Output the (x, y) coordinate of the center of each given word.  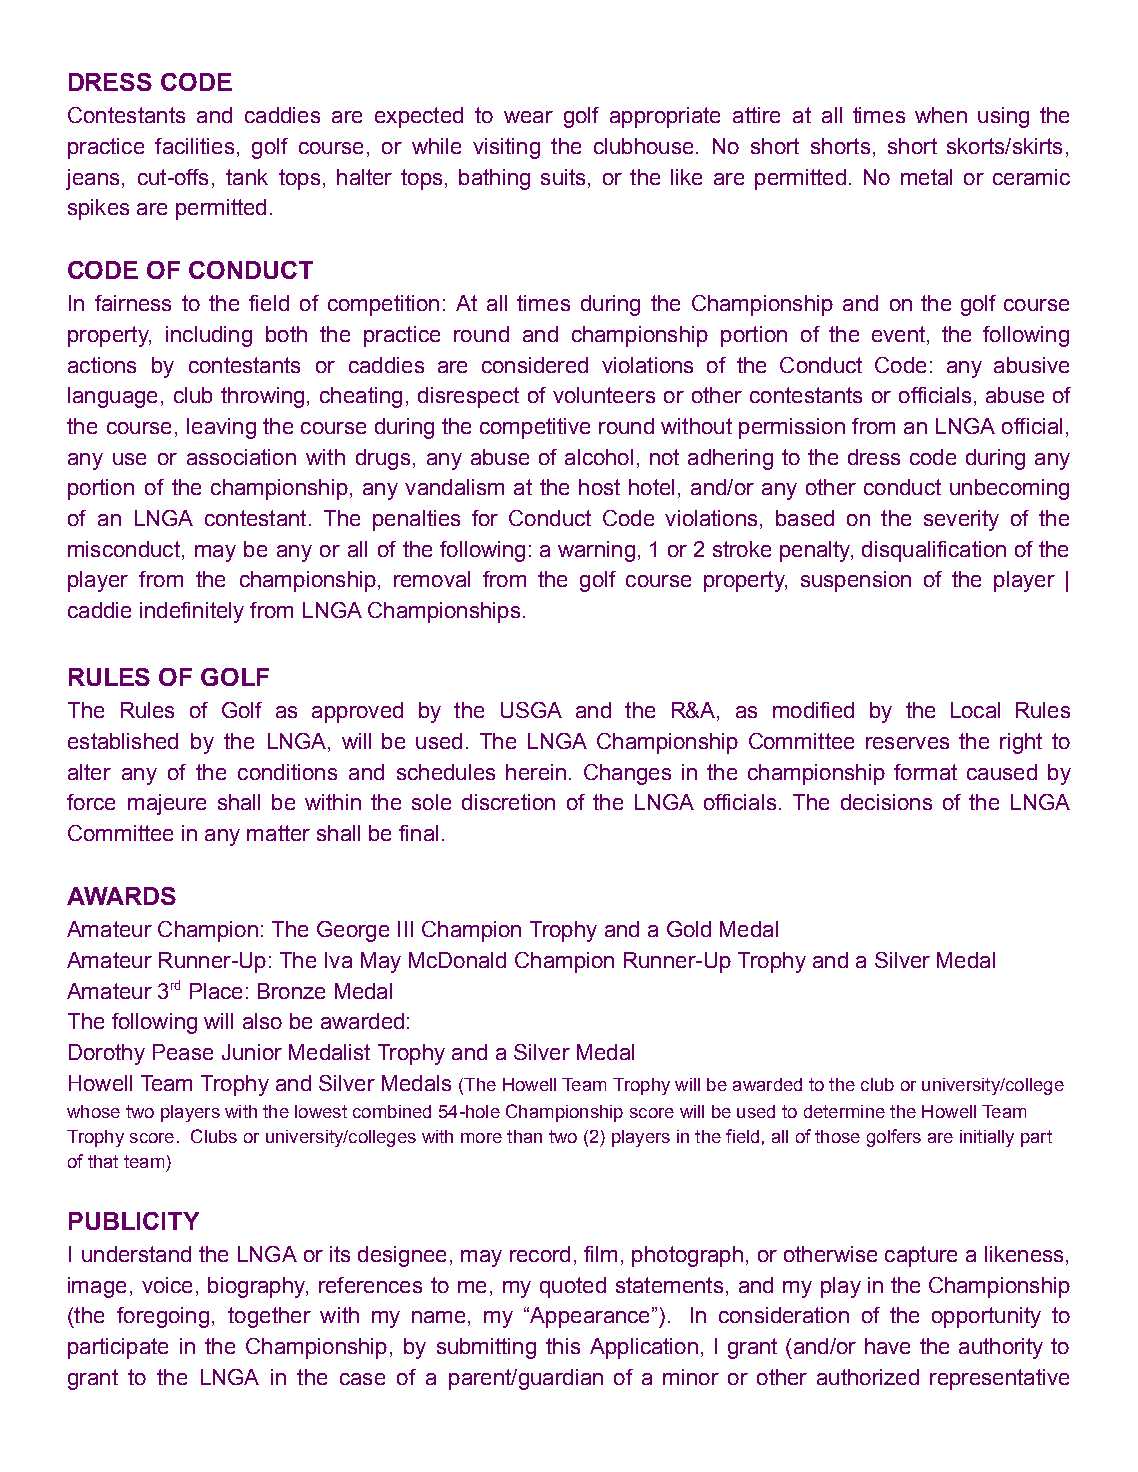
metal (926, 177)
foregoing (163, 1317)
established (123, 741)
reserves (907, 743)
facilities (194, 146)
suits (563, 177)
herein (536, 772)
